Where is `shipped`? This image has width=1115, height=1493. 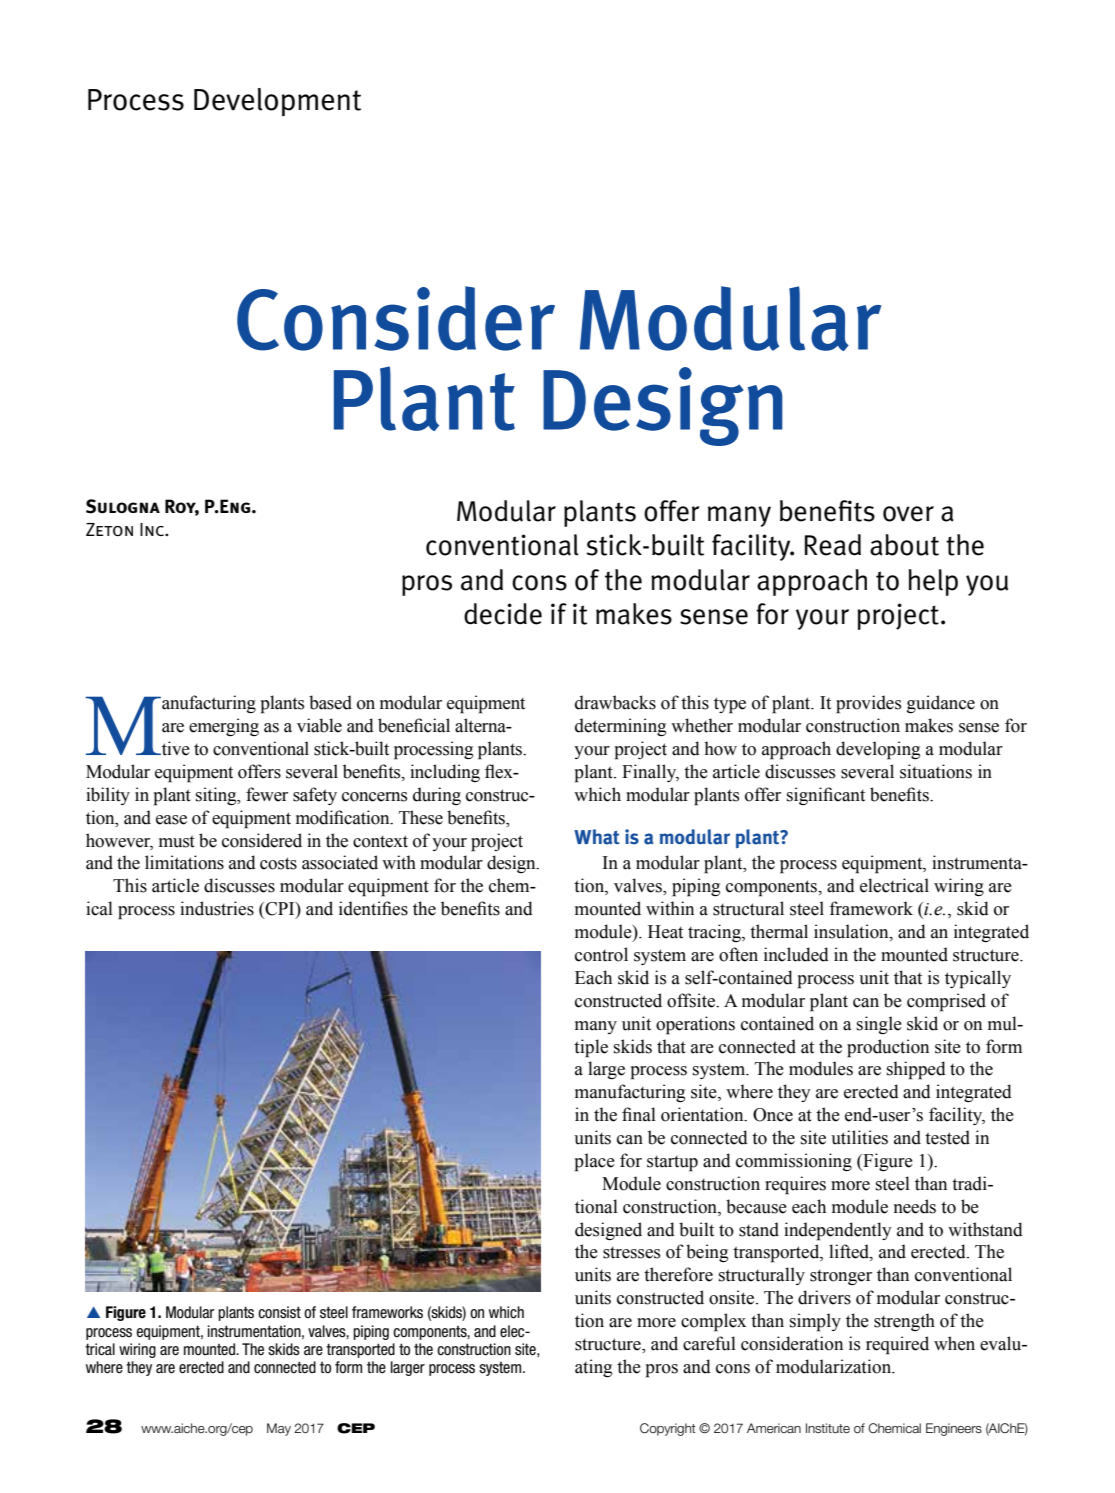
shipped is located at coordinates (916, 1070).
